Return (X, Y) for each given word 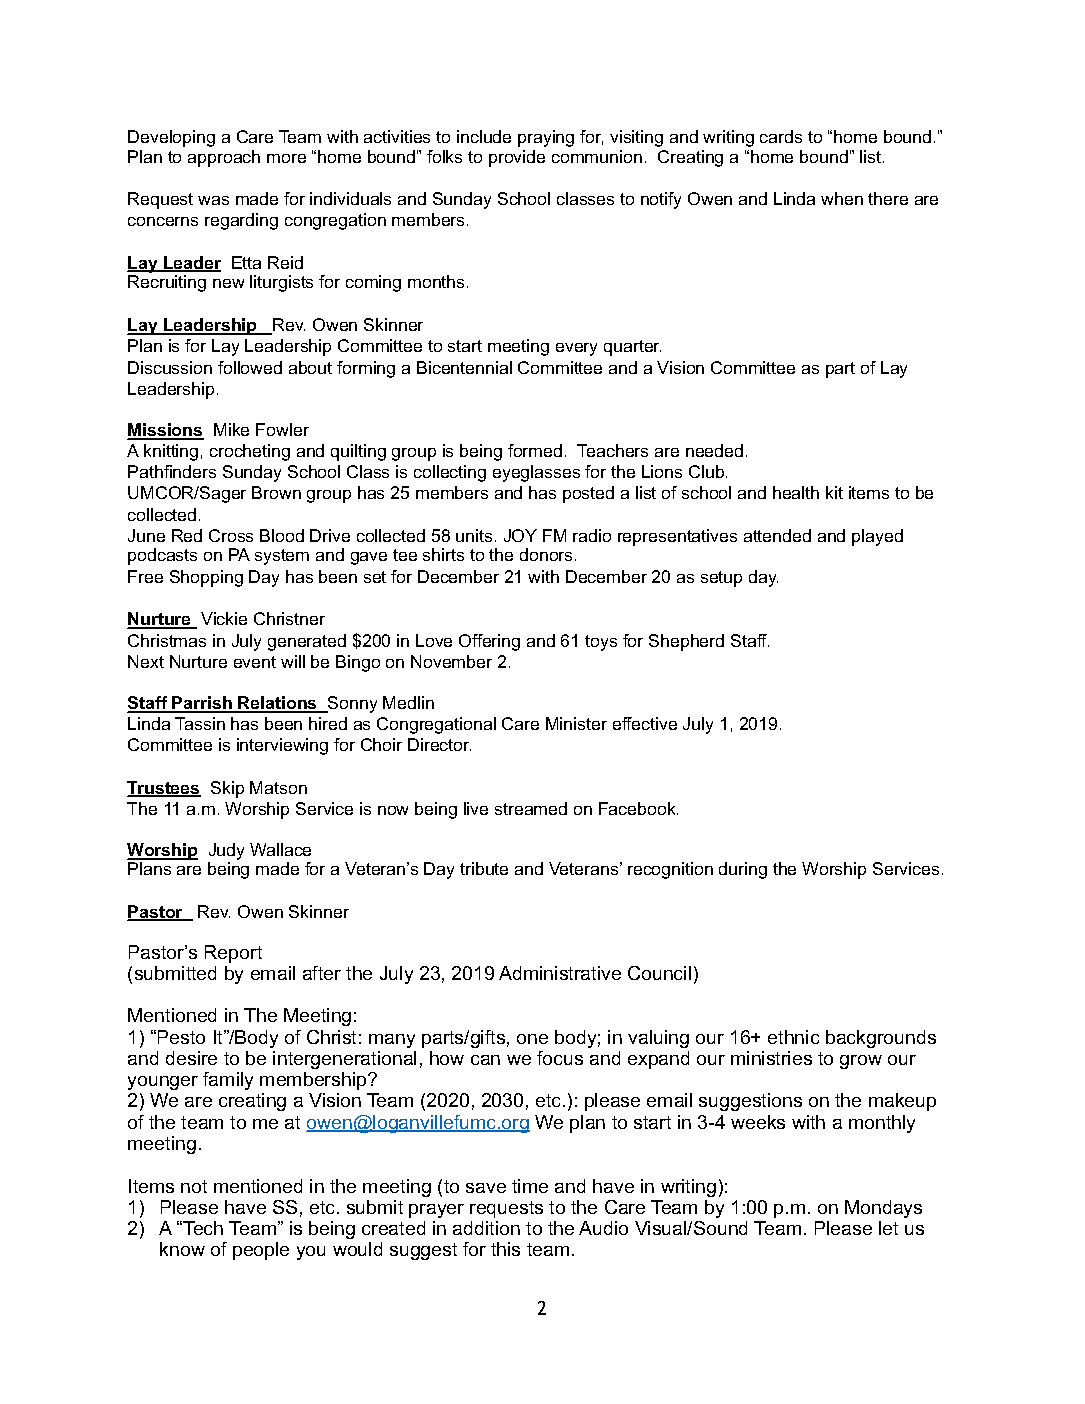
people (261, 1251)
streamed (531, 808)
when (842, 198)
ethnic (793, 1037)
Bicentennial (464, 367)
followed (250, 367)
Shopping (206, 578)
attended (777, 535)
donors (548, 554)
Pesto (181, 1037)
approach (224, 158)
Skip (227, 789)
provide (517, 158)
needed (714, 450)
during (743, 870)
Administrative (560, 973)
